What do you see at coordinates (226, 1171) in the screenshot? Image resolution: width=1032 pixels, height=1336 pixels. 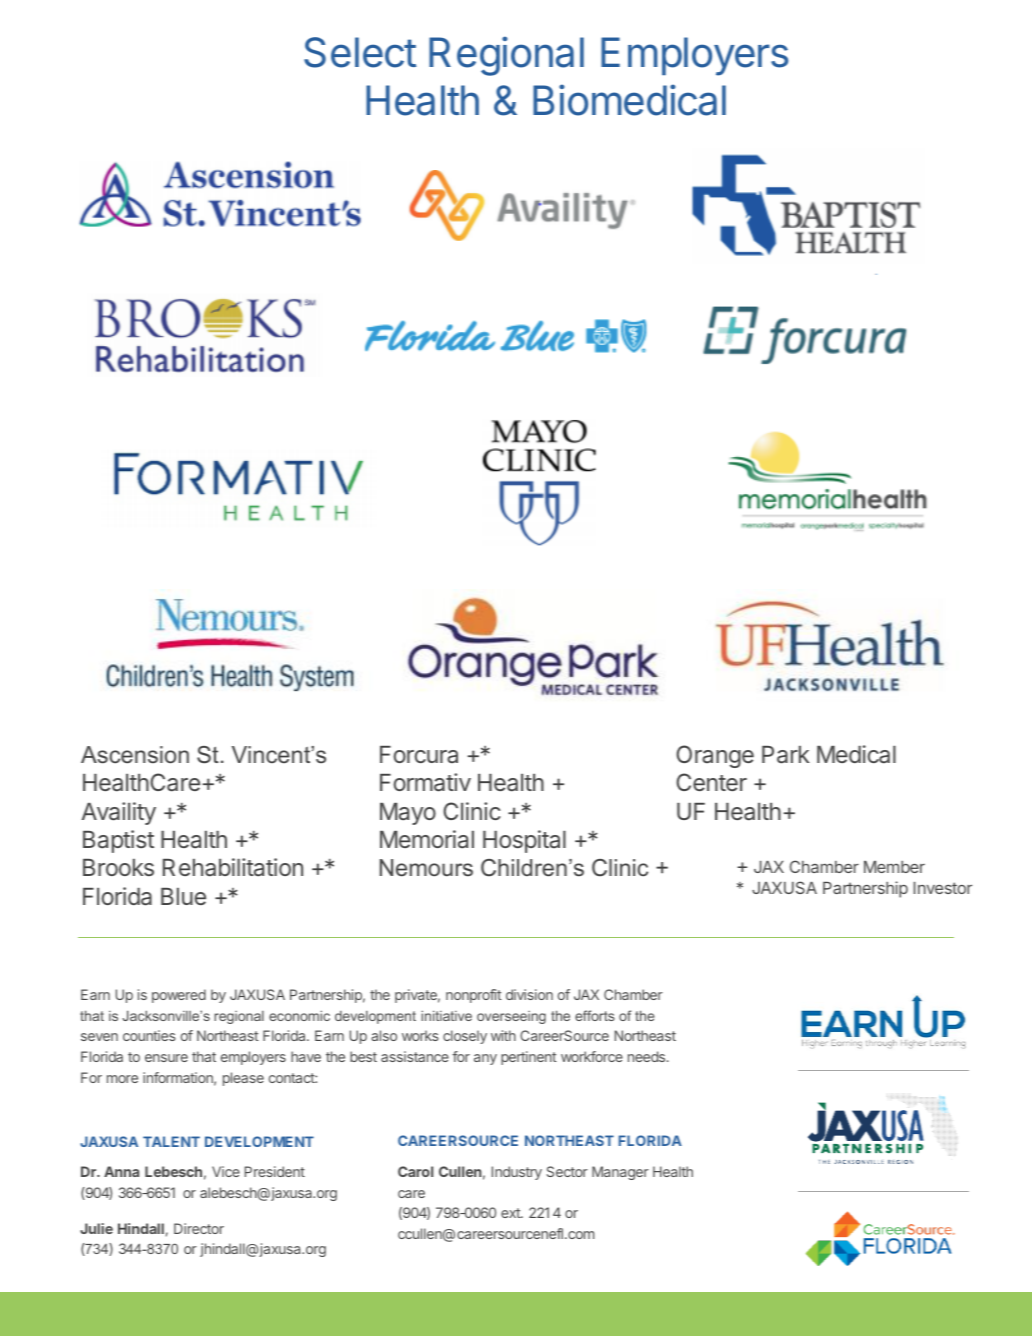 I see `Vice` at bounding box center [226, 1171].
